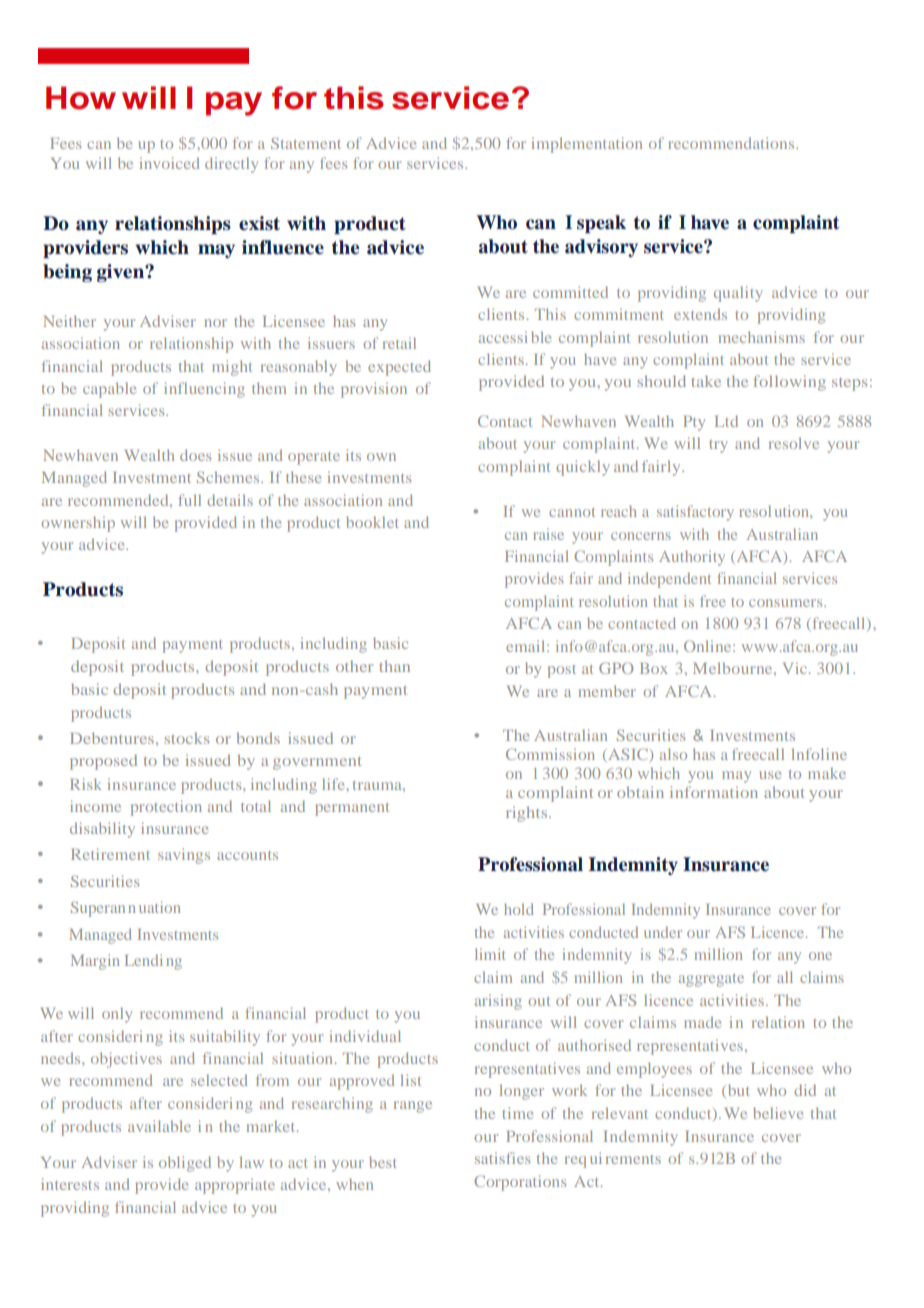  Describe the element at coordinates (185, 1164) in the screenshot. I see `obliged` at that location.
